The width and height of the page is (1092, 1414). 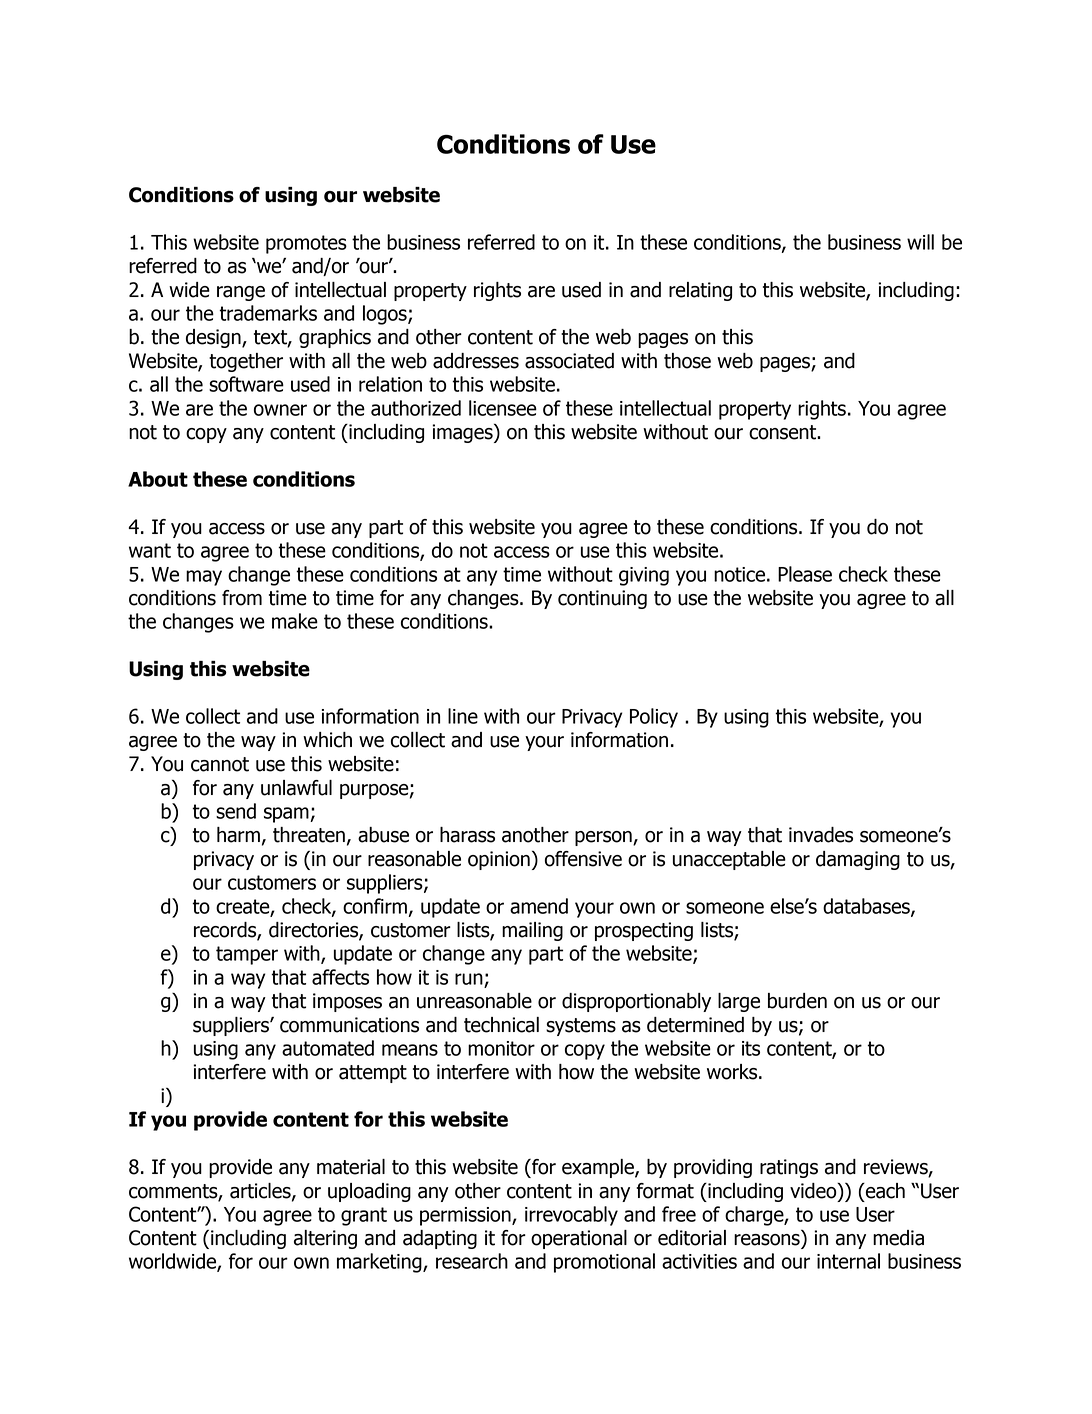 I want to click on range, so click(x=241, y=293).
